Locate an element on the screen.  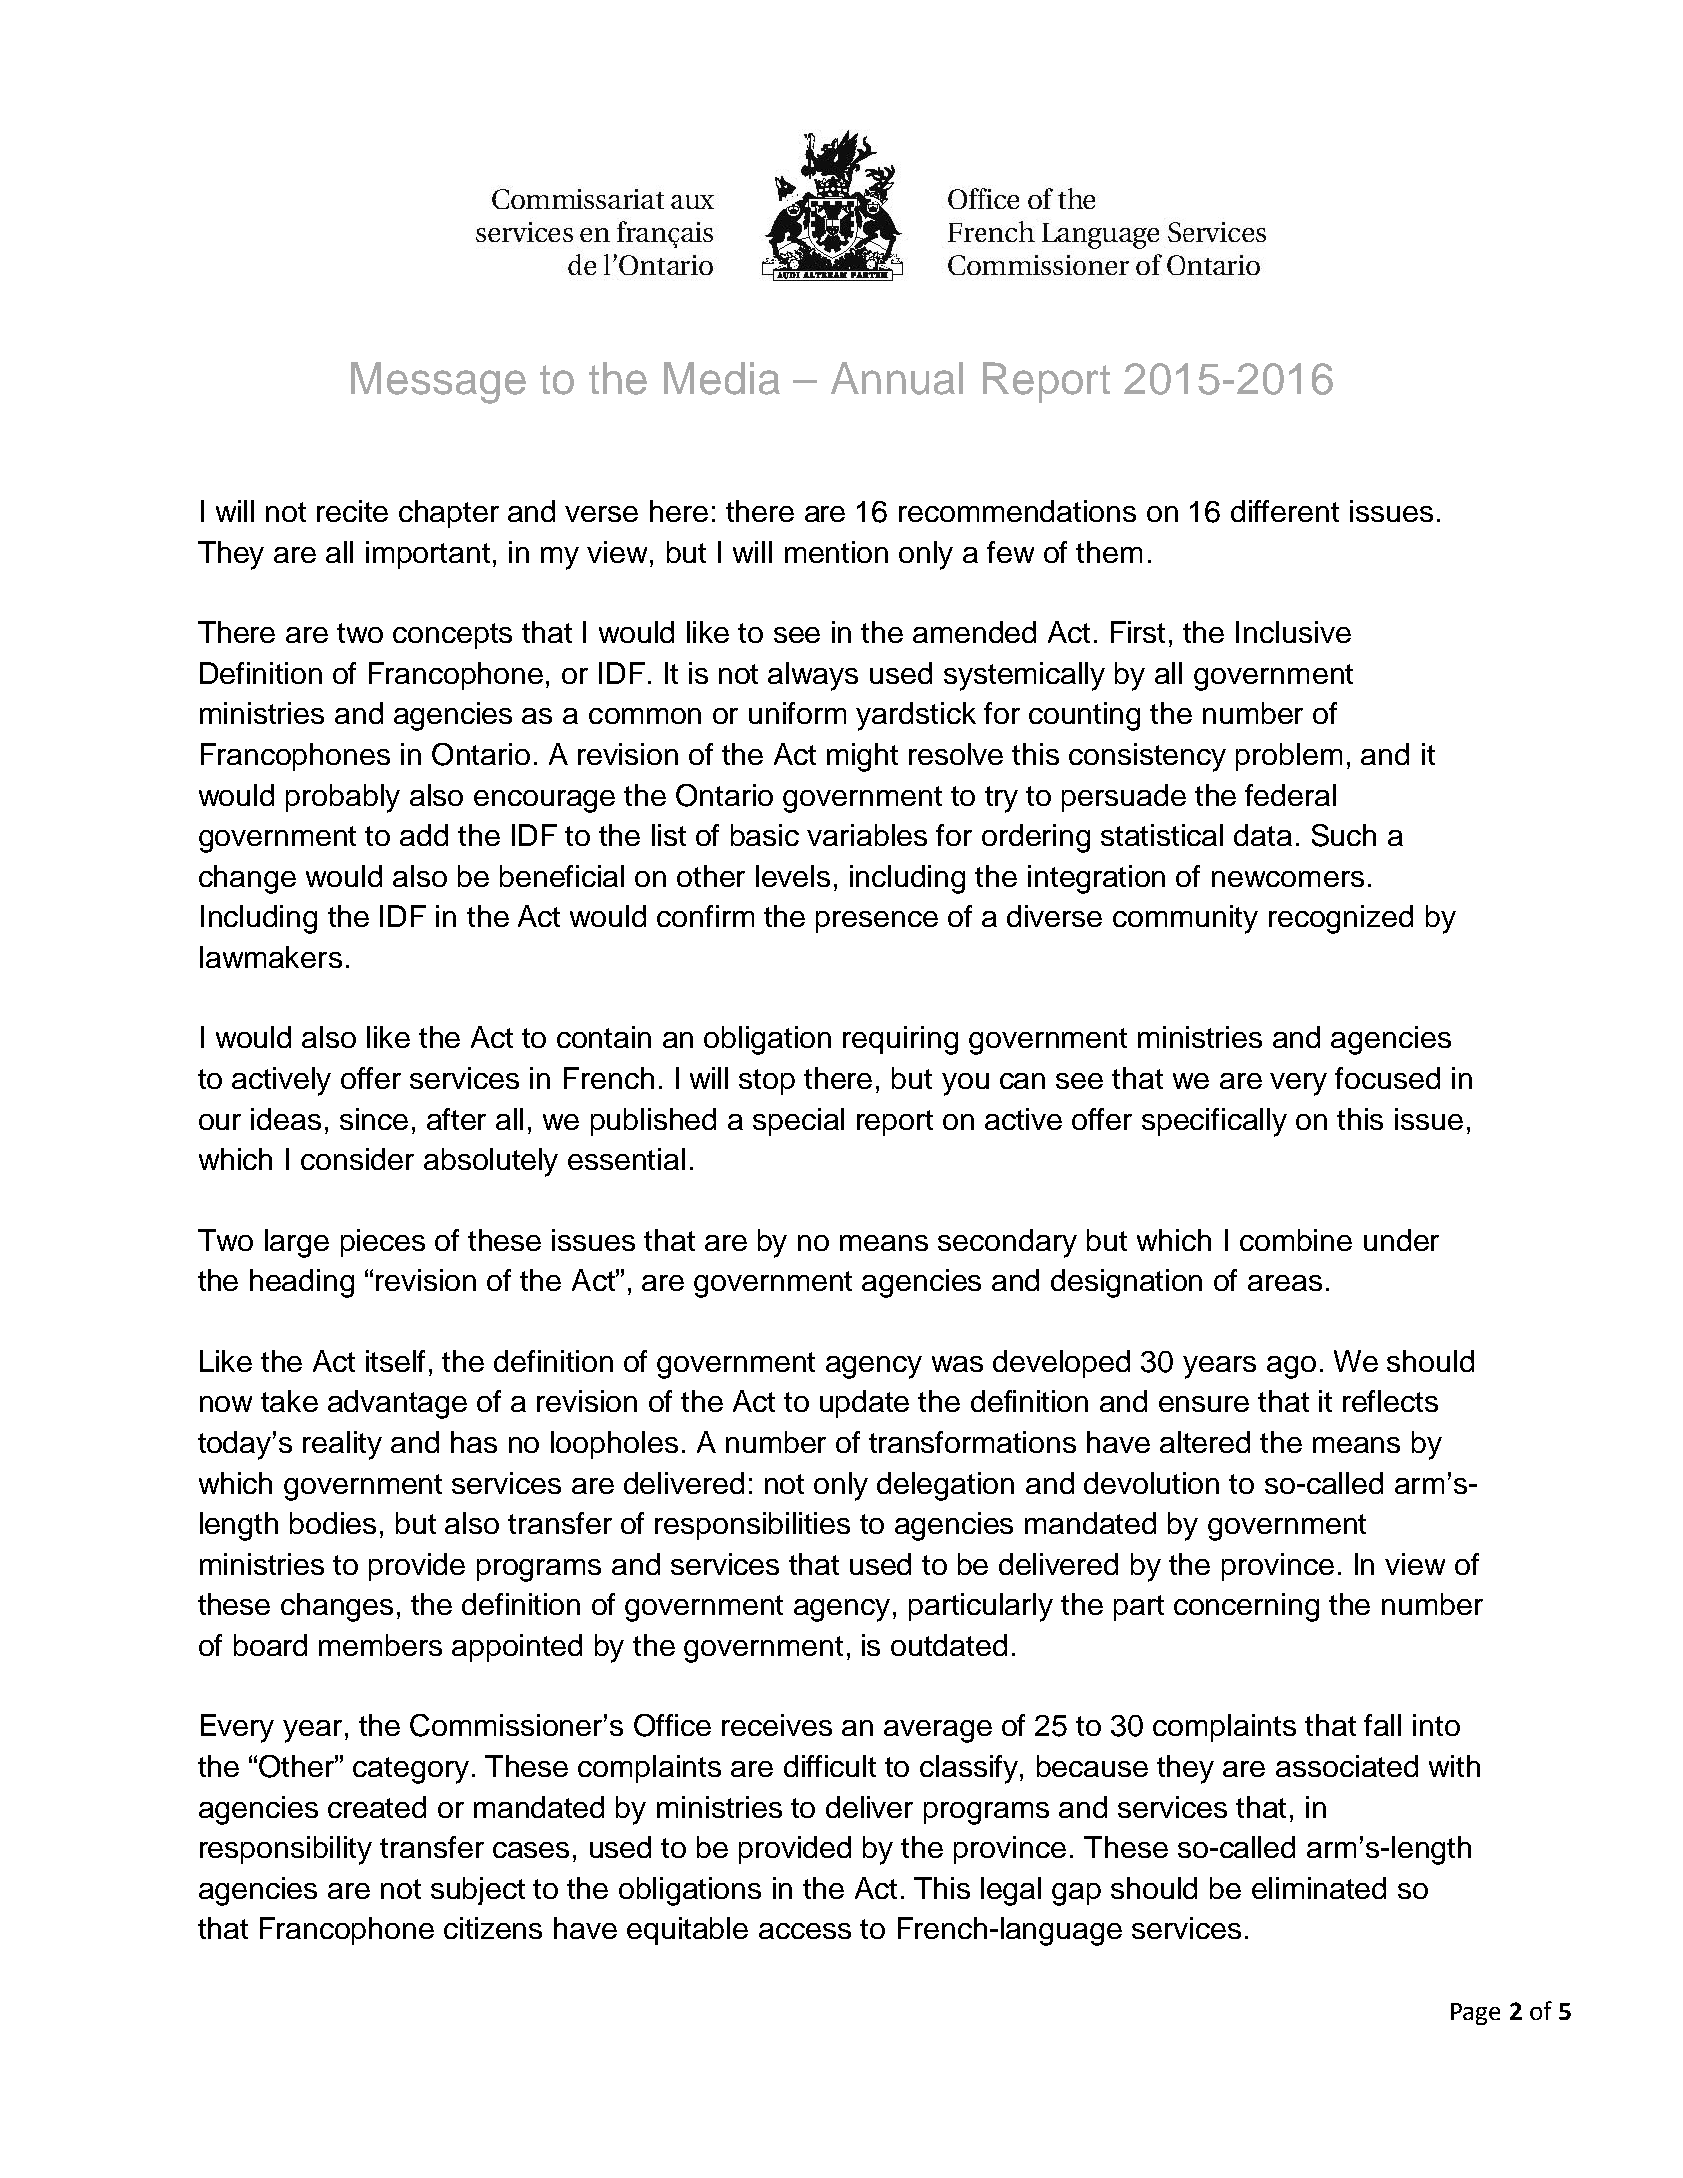
members is located at coordinates (380, 1645).
